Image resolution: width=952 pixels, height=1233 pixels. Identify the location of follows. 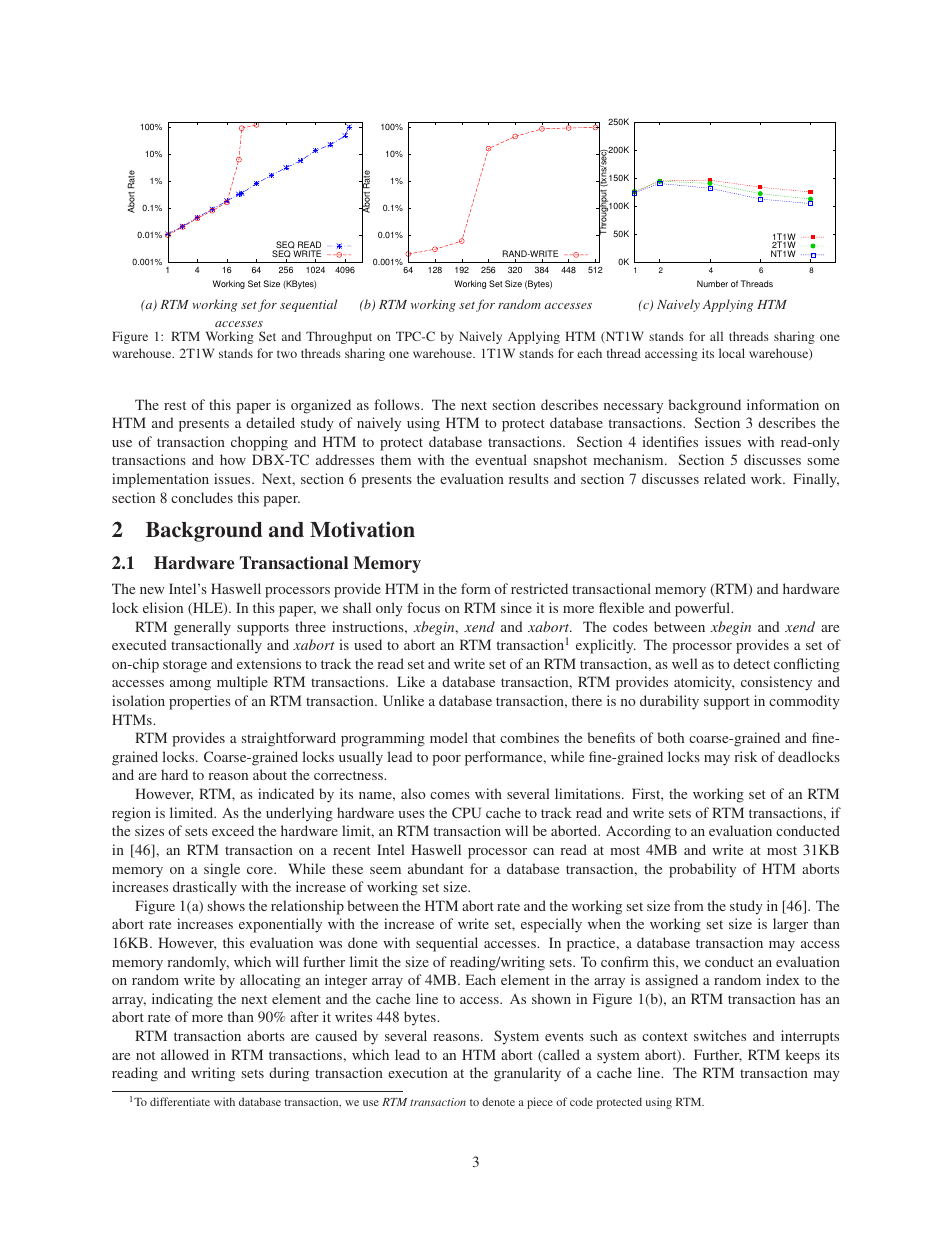
(398, 404).
